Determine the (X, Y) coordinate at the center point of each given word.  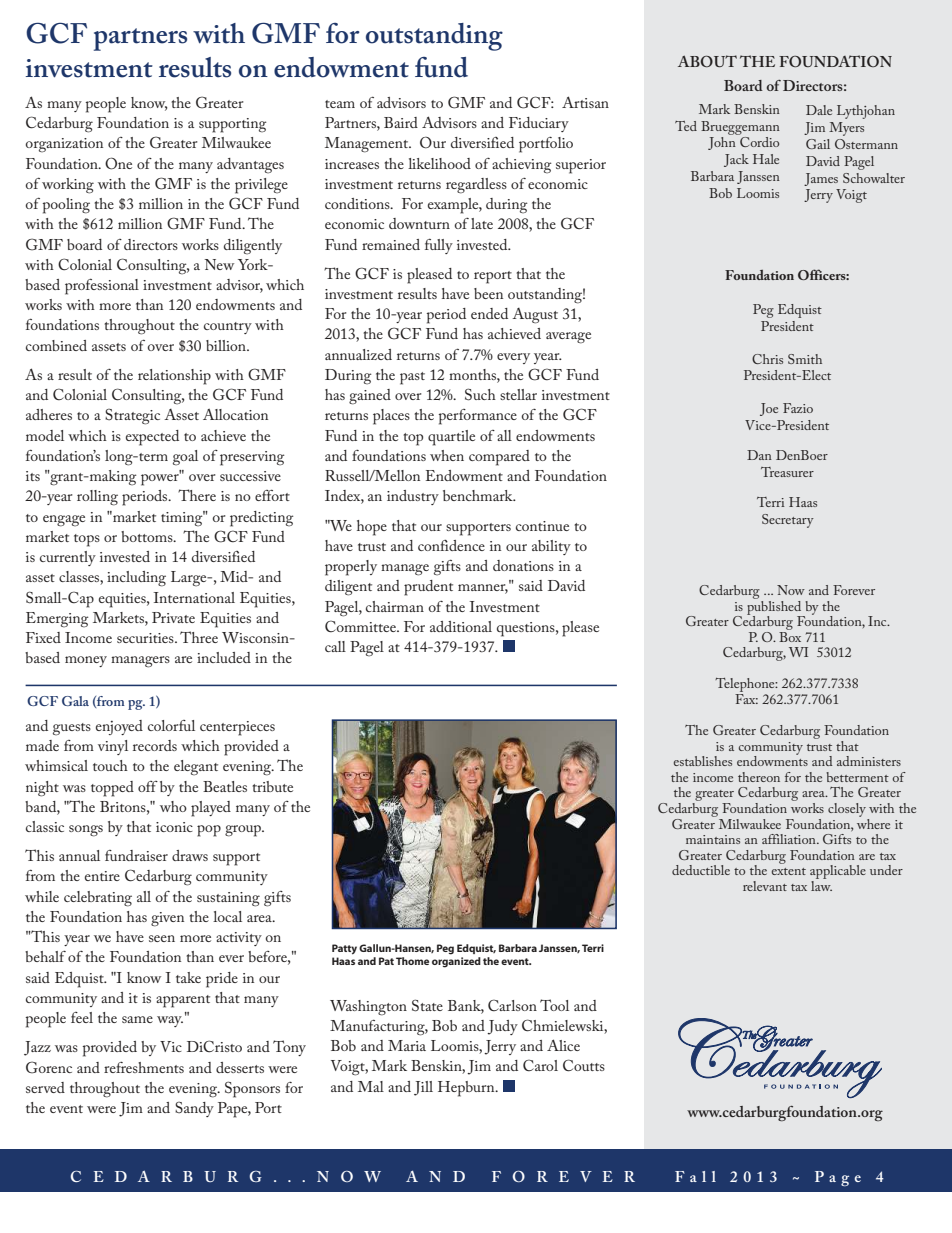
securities (146, 638)
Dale (819, 110)
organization (64, 145)
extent (789, 871)
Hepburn (467, 1089)
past (412, 378)
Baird (401, 122)
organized (456, 962)
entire (102, 876)
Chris (767, 359)
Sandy (194, 1109)
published (775, 607)
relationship (174, 377)
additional (461, 626)
